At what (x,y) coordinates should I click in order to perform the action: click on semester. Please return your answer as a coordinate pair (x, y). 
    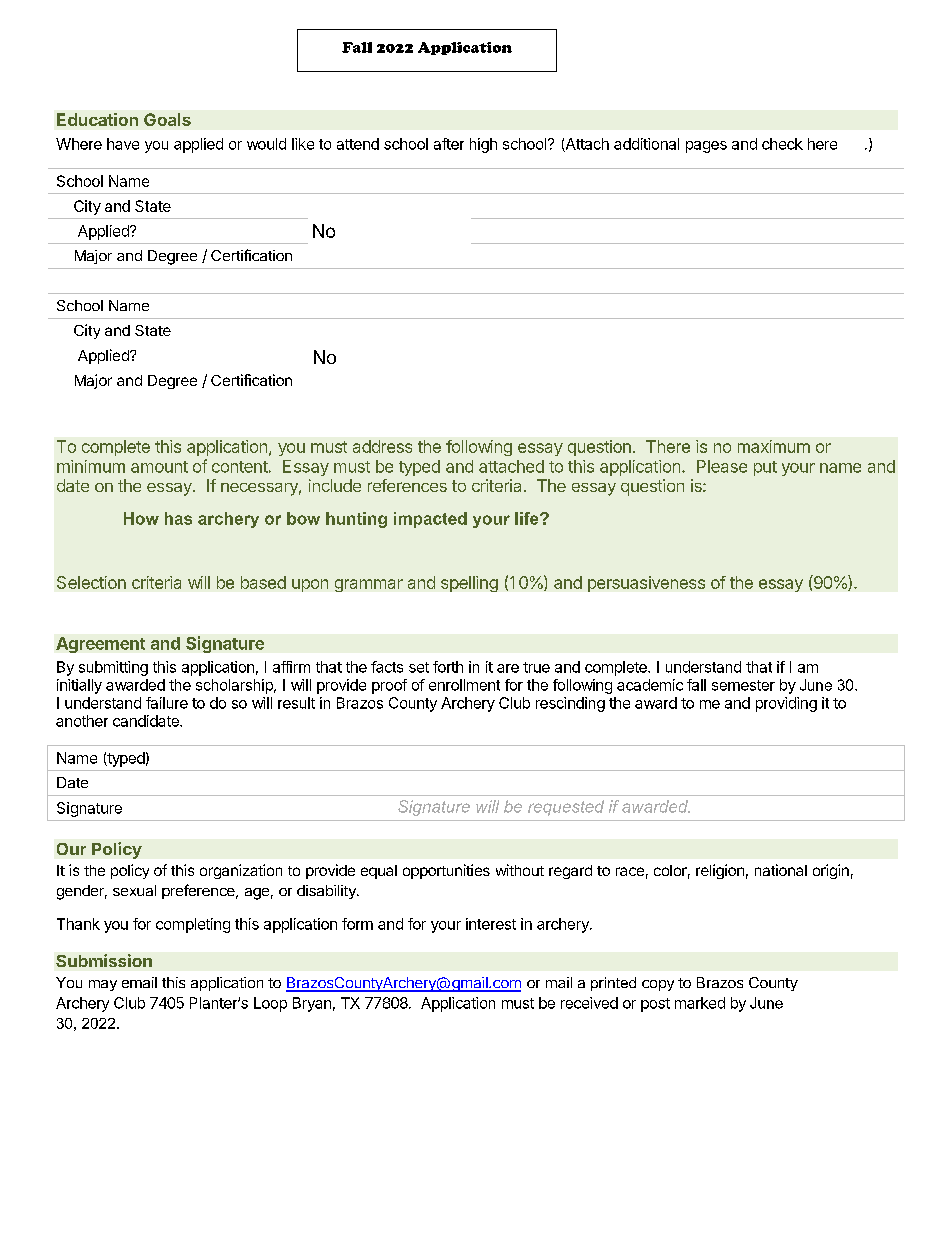
    Looking at the image, I should click on (743, 685).
